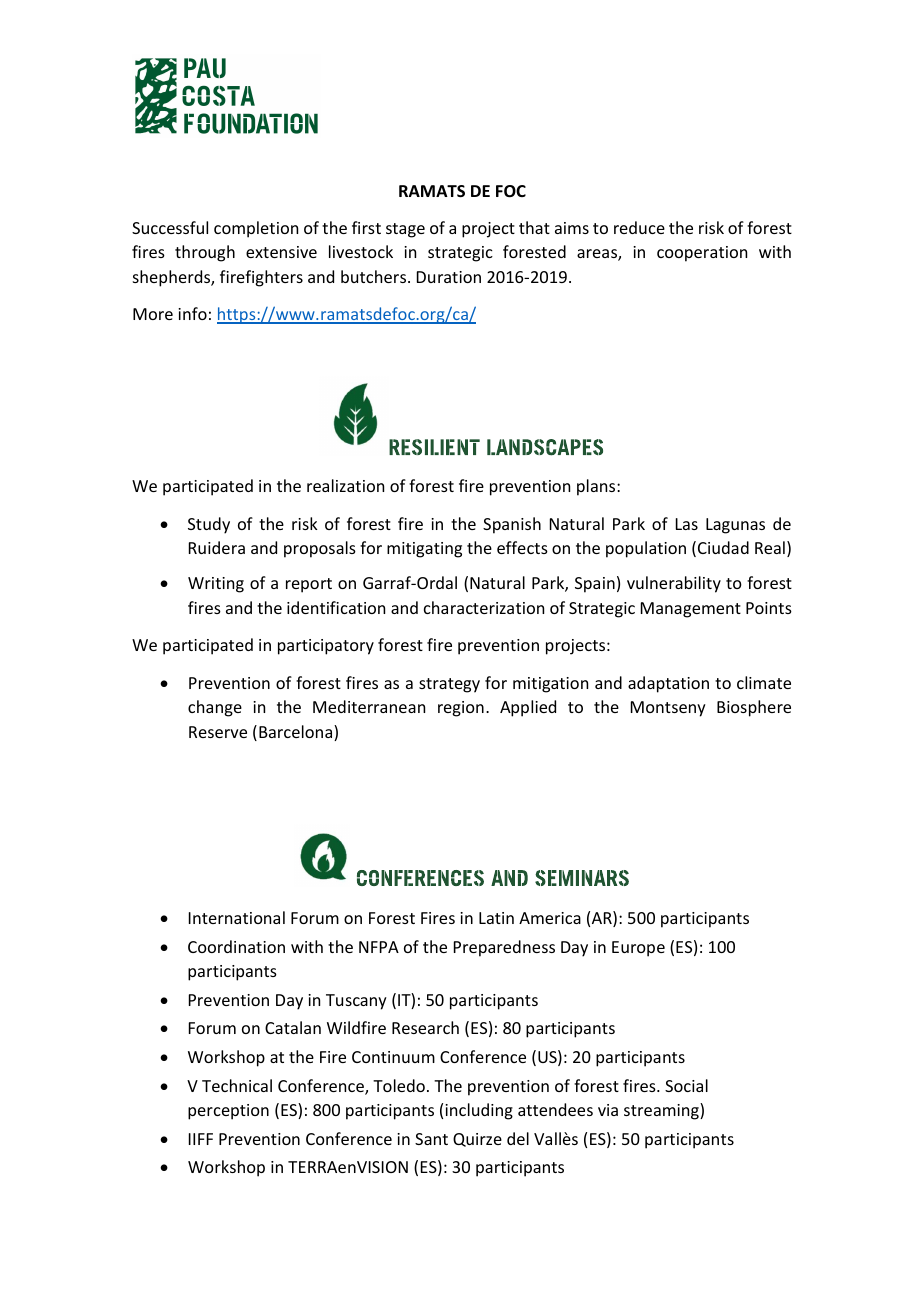 The width and height of the document is (924, 1308). Describe the element at coordinates (228, 1112) in the document. I see `perception` at that location.
